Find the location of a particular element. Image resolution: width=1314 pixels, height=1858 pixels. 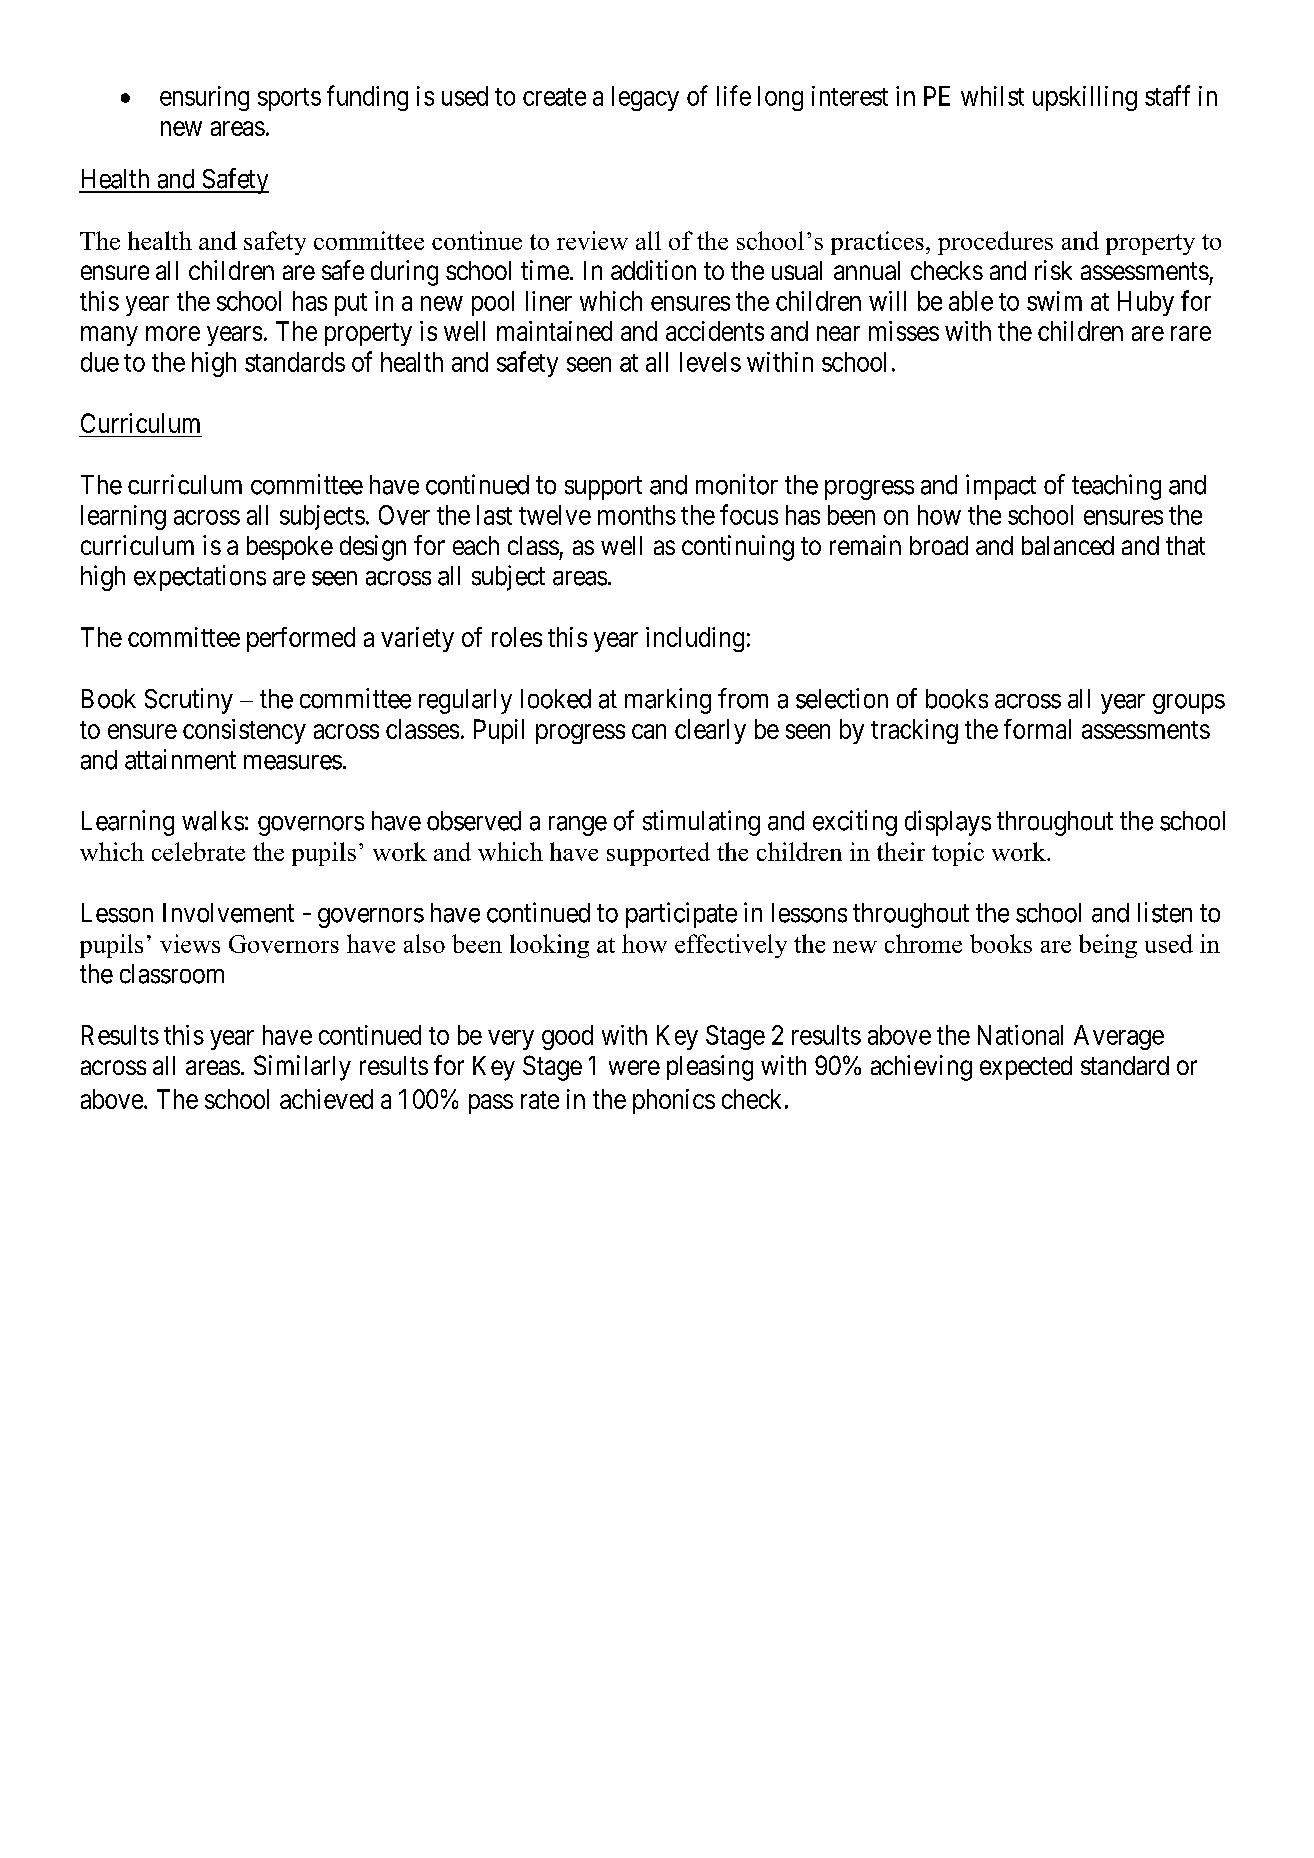

Similarly is located at coordinates (302, 1068).
